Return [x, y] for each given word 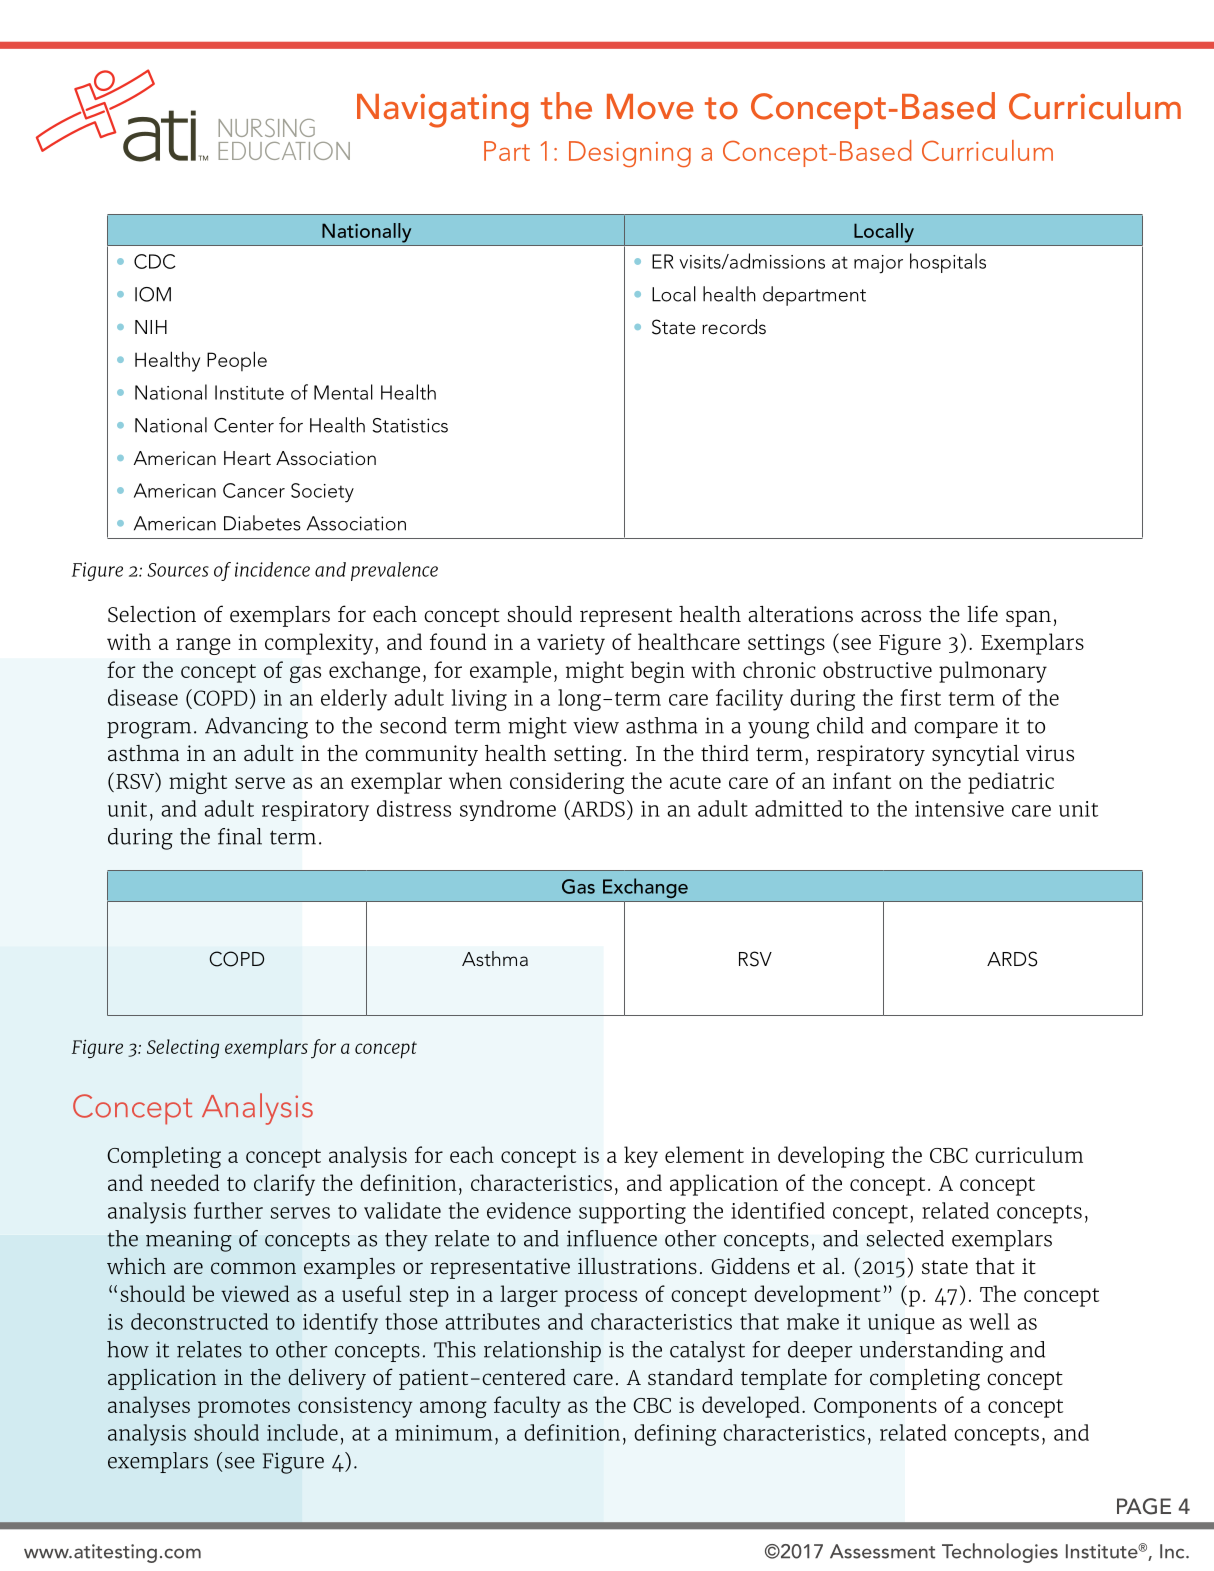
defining [675, 1435]
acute [695, 782]
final [240, 836]
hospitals [948, 263]
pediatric [1011, 783]
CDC [155, 261]
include [302, 1432]
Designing [630, 154]
